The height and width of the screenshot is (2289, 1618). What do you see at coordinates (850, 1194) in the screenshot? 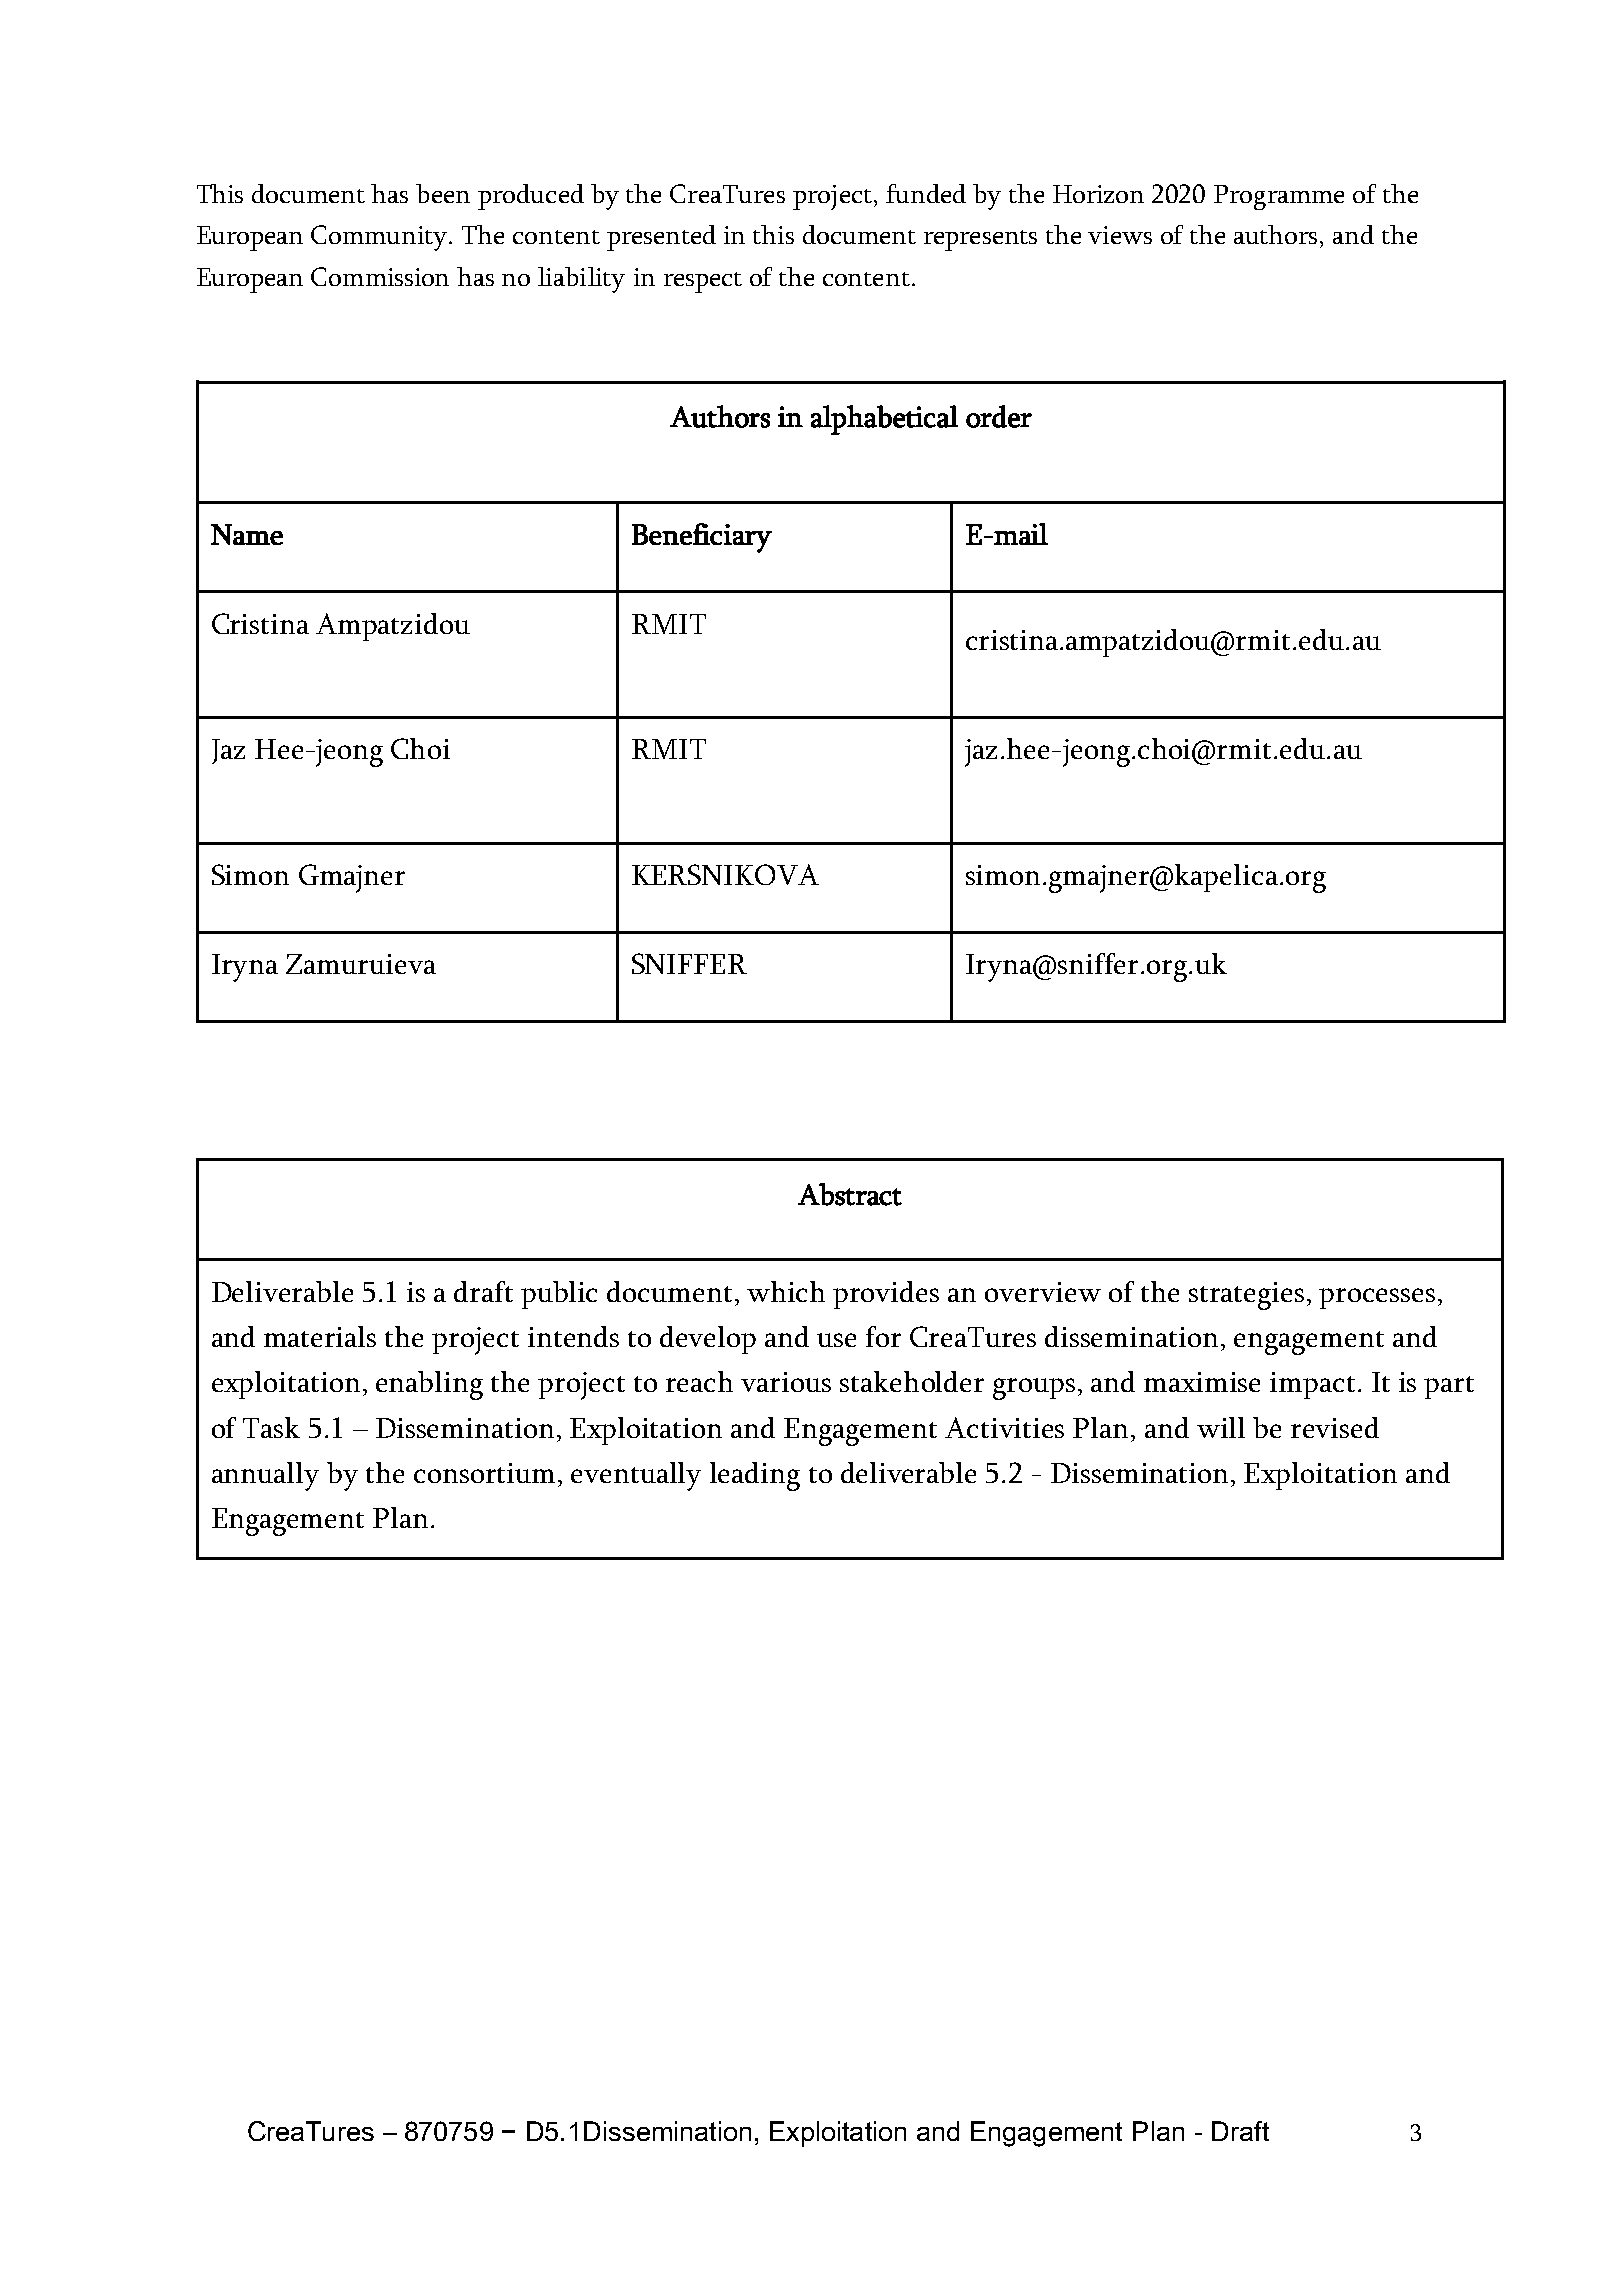
I see `Abstract` at bounding box center [850, 1194].
